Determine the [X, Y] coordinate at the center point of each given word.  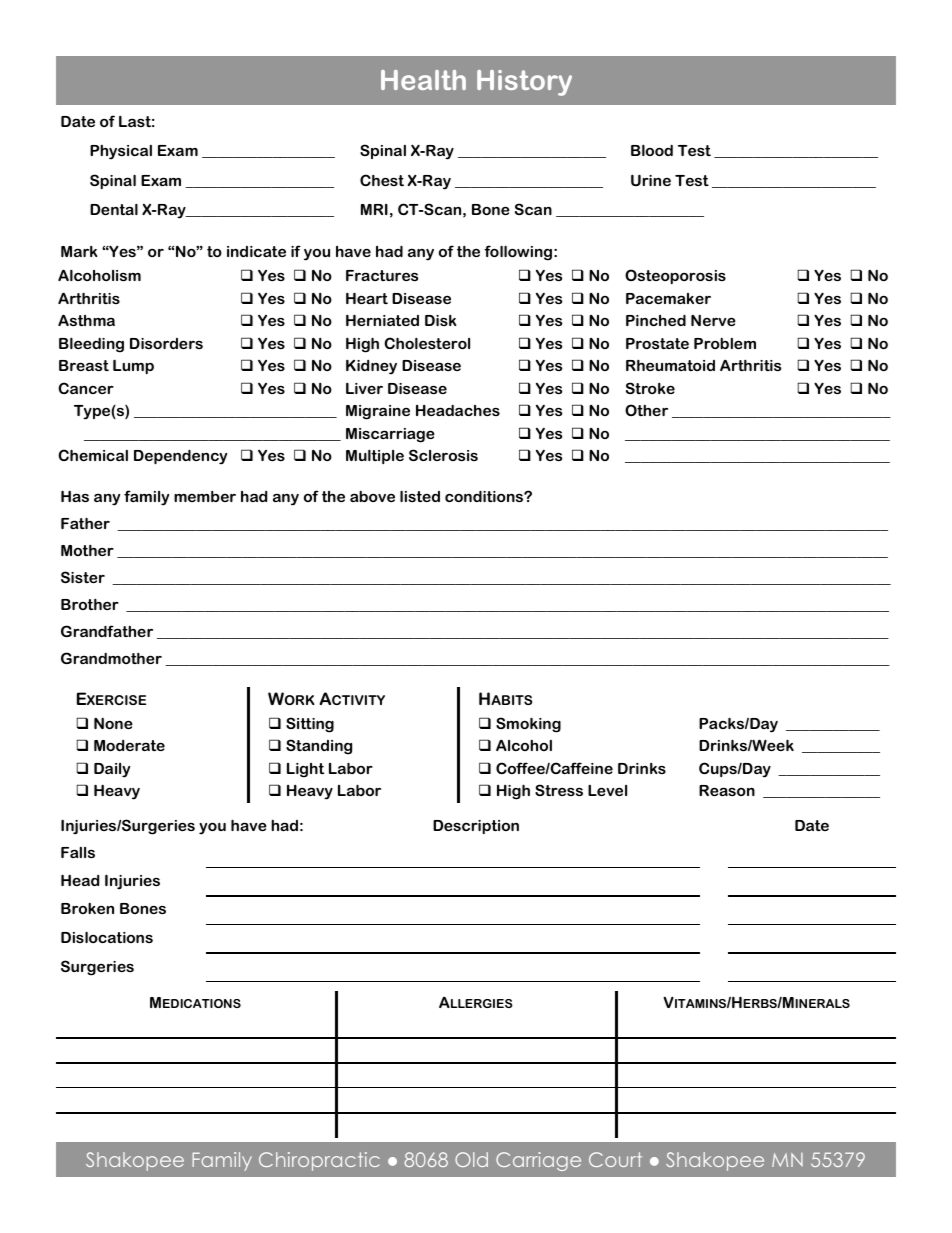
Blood [652, 150]
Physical [121, 152]
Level [607, 790]
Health [423, 80]
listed [420, 496]
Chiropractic [319, 1161]
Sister [83, 577]
